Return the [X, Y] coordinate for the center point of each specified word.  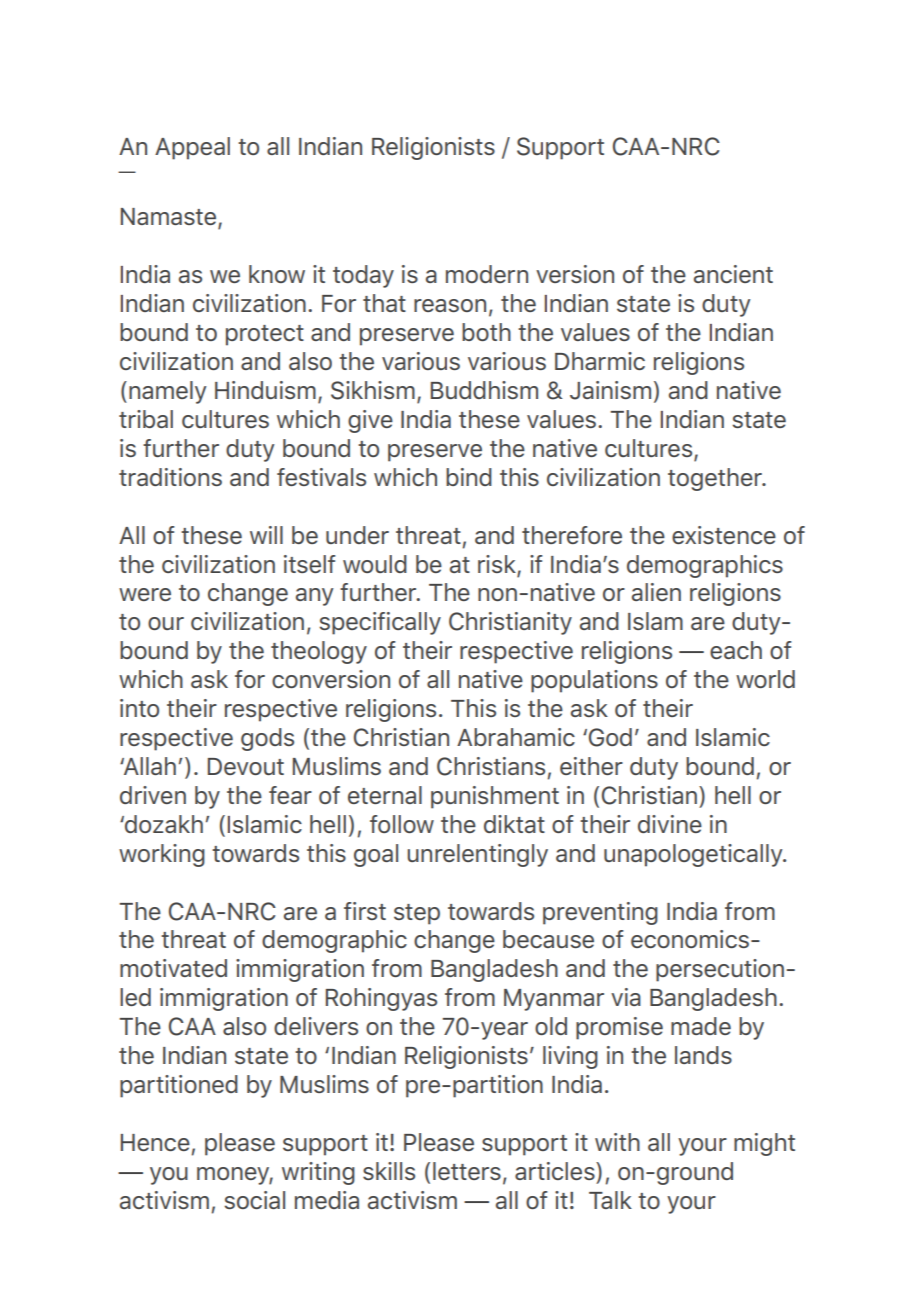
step [417, 914]
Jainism [610, 390]
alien [656, 592]
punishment [495, 797]
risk [498, 565]
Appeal [192, 148]
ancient [733, 274]
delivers [316, 1026]
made [701, 1026]
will [266, 535]
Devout [246, 766]
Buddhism [484, 390]
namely [168, 392]
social [254, 1200]
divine [670, 824]
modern [487, 274]
